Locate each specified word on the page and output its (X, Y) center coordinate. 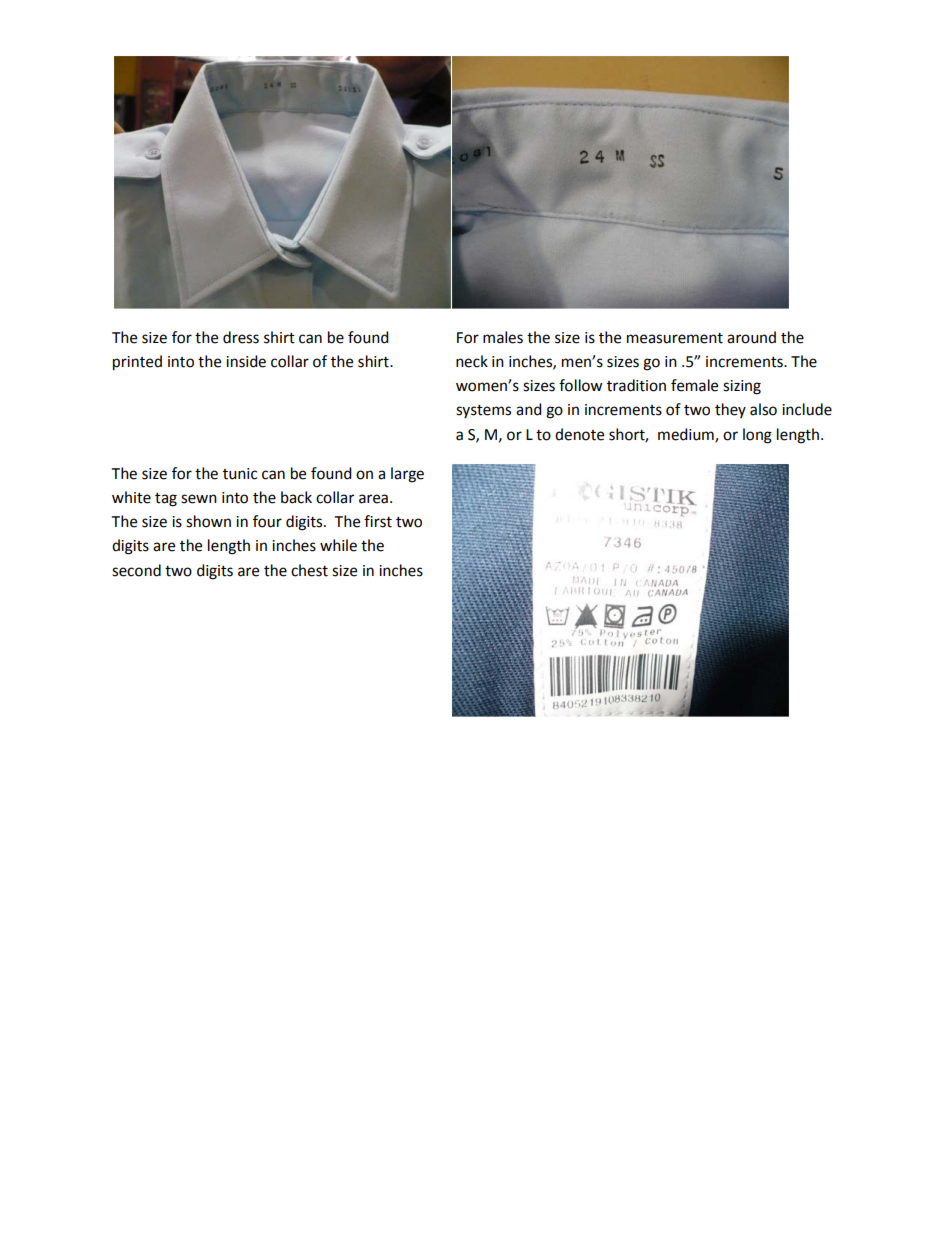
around (751, 337)
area (373, 499)
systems (483, 411)
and (529, 409)
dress (241, 337)
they (730, 410)
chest (309, 570)
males (503, 337)
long (757, 436)
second (136, 570)
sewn (199, 499)
